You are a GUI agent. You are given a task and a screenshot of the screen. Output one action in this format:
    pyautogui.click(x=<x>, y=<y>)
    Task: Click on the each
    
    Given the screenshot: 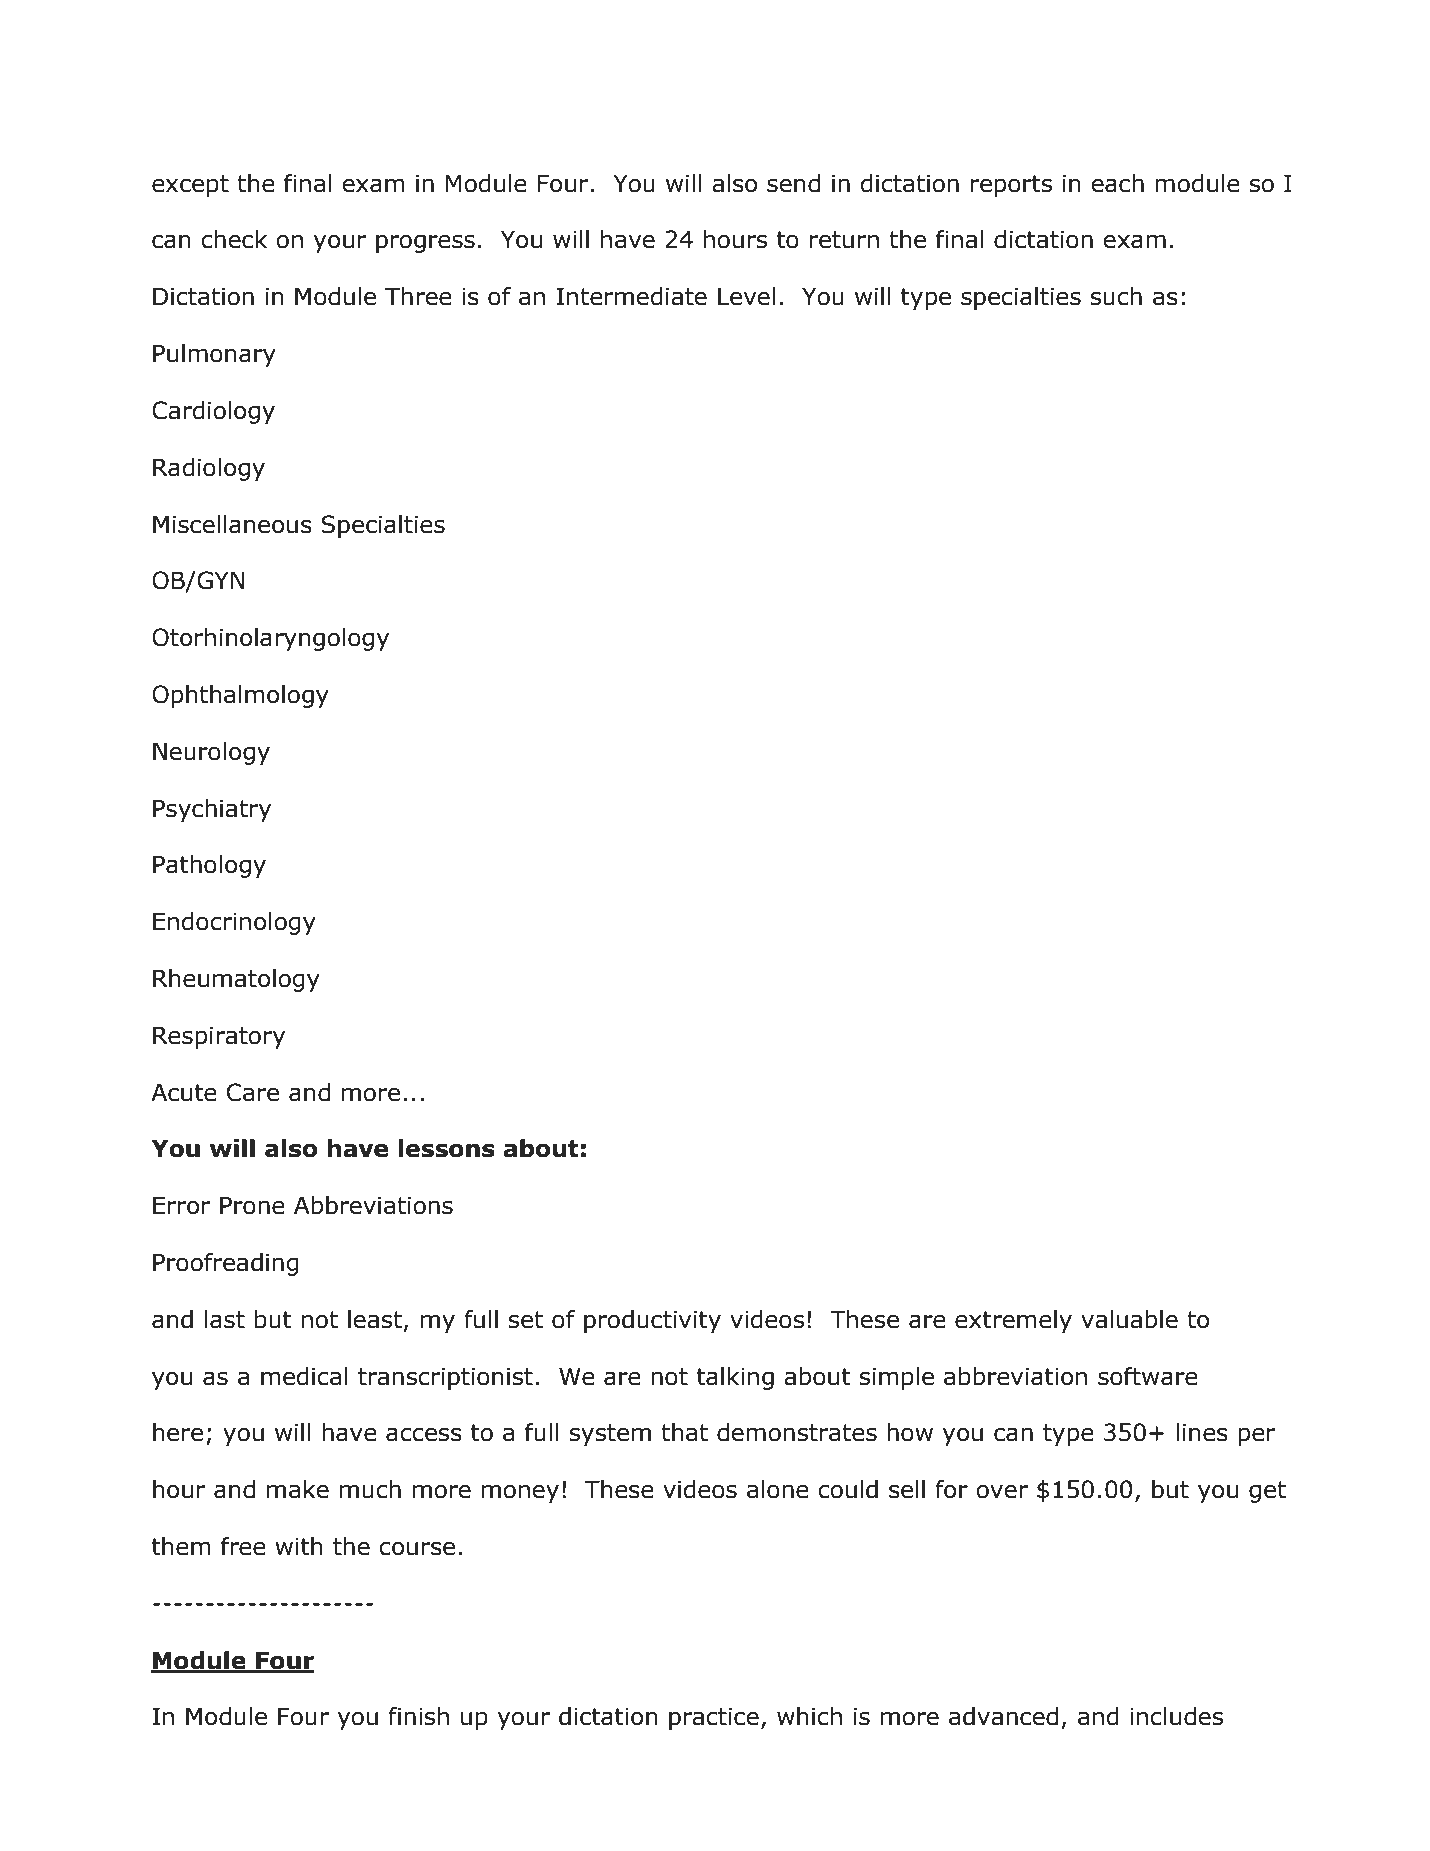 What is the action you would take?
    pyautogui.click(x=1117, y=183)
